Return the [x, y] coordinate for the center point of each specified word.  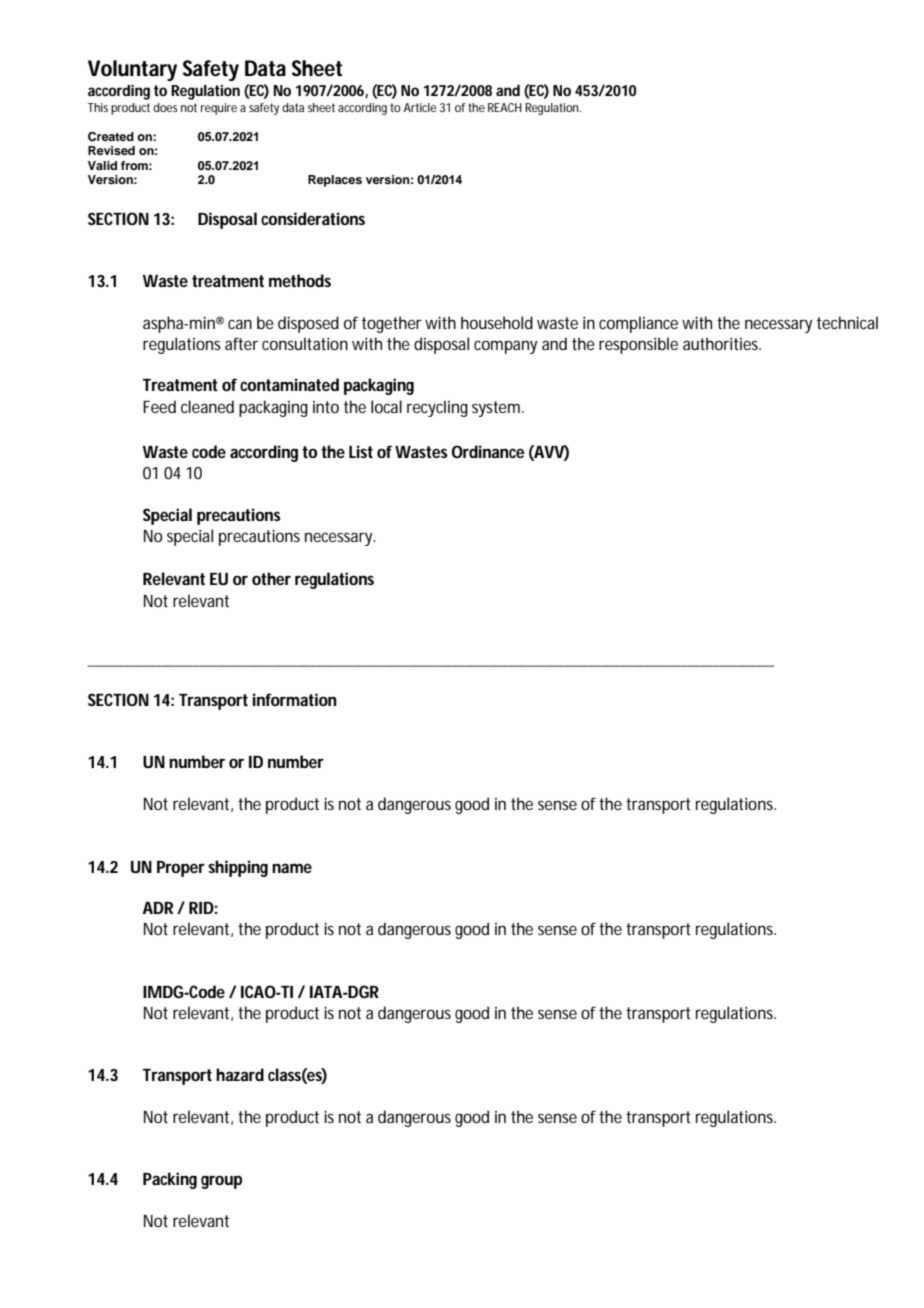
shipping [238, 868]
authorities [722, 343]
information [295, 699]
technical [847, 322]
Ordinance [488, 451]
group [221, 1182]
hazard [240, 1074]
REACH [505, 107]
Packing [170, 1180]
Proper [181, 869]
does [165, 107]
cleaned [207, 406]
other [271, 578]
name [292, 868]
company [505, 347]
